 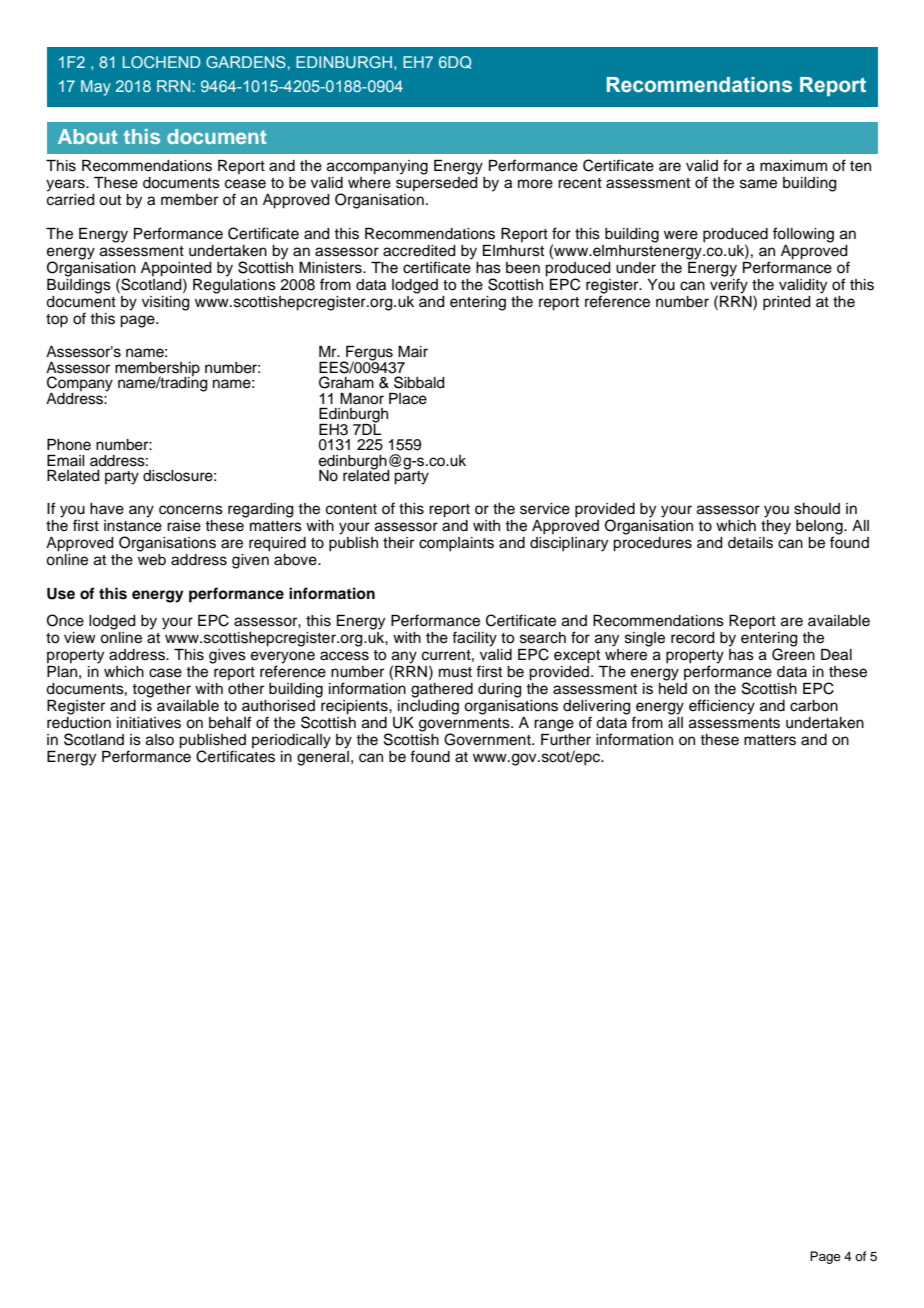 What do you see at coordinates (776, 526) in the page?
I see `they` at bounding box center [776, 526].
